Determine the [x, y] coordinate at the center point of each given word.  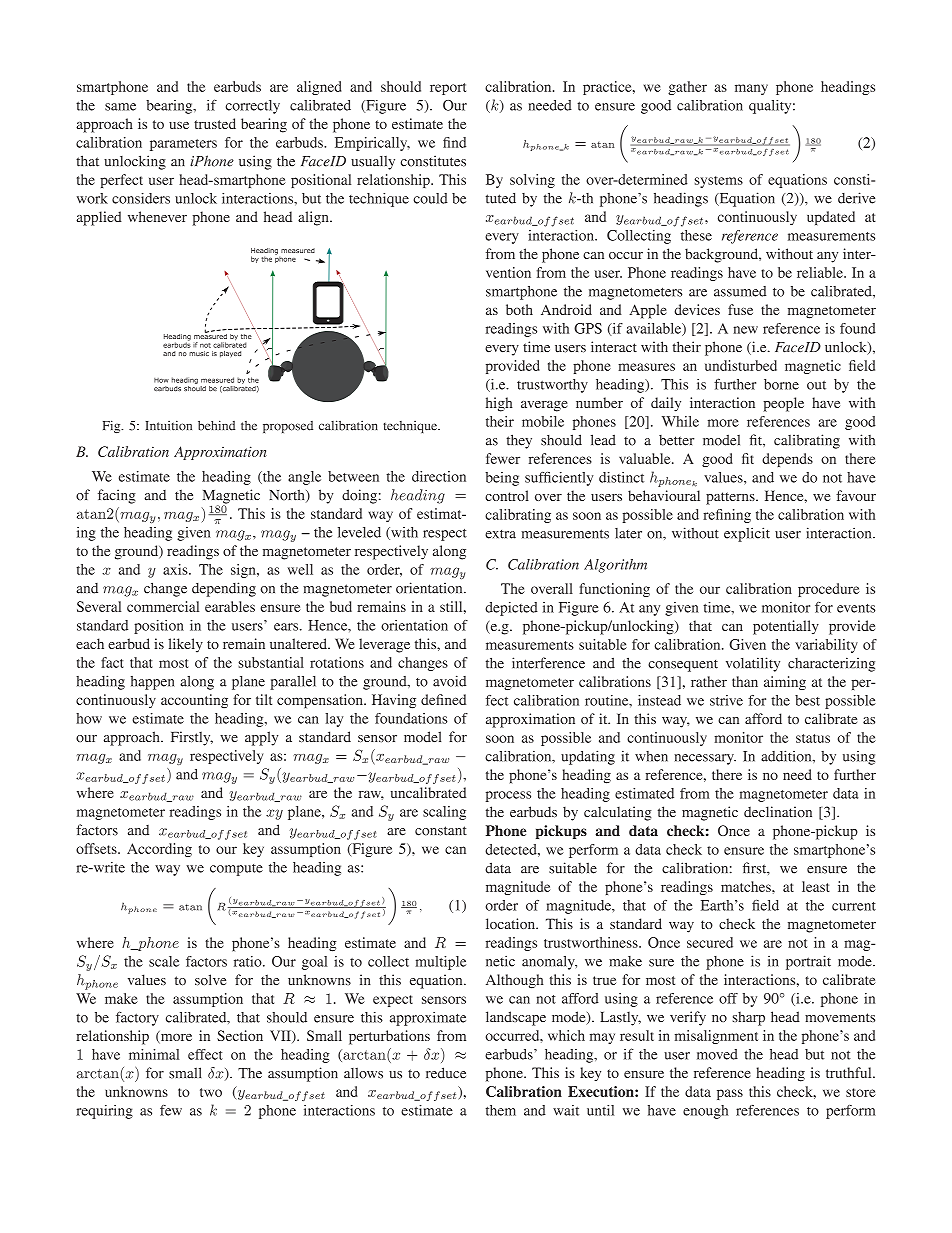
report [448, 89]
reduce [446, 1073]
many [751, 89]
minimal [154, 1054]
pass [730, 1094]
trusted [215, 123]
